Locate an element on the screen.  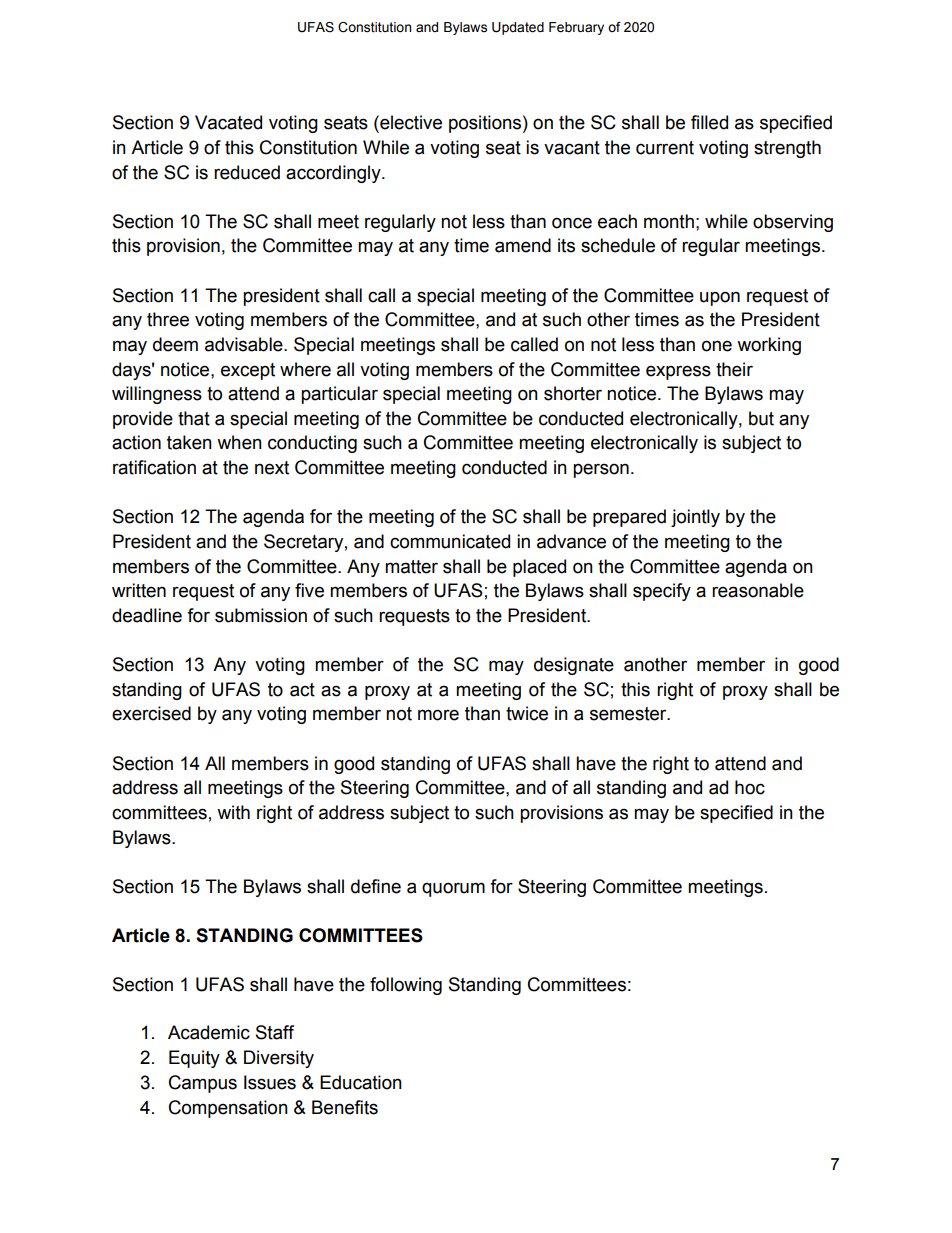
shorter is located at coordinates (573, 393).
